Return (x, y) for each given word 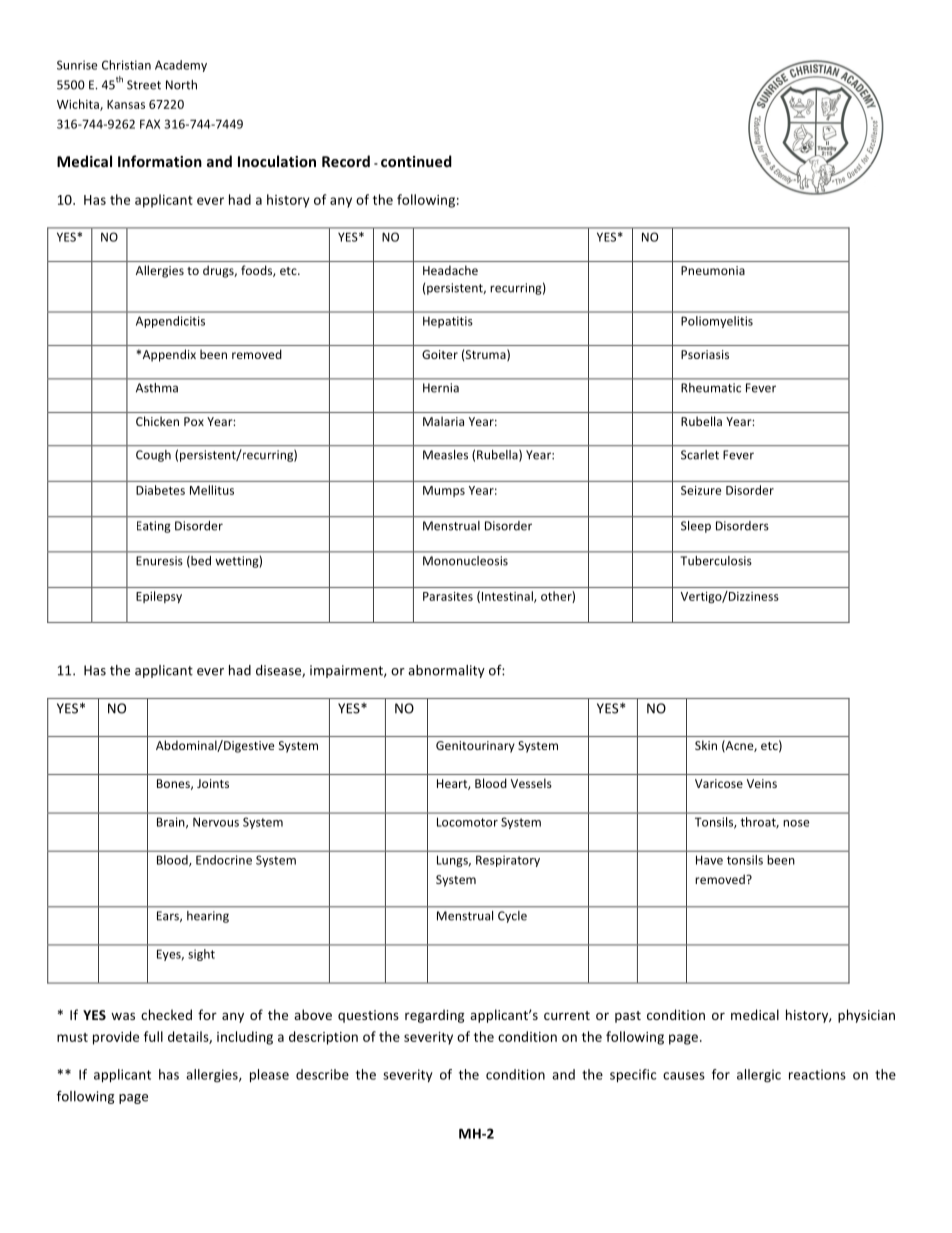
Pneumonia (713, 270)
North (181, 85)
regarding (434, 1016)
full (153, 1036)
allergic (759, 1076)
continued (416, 161)
